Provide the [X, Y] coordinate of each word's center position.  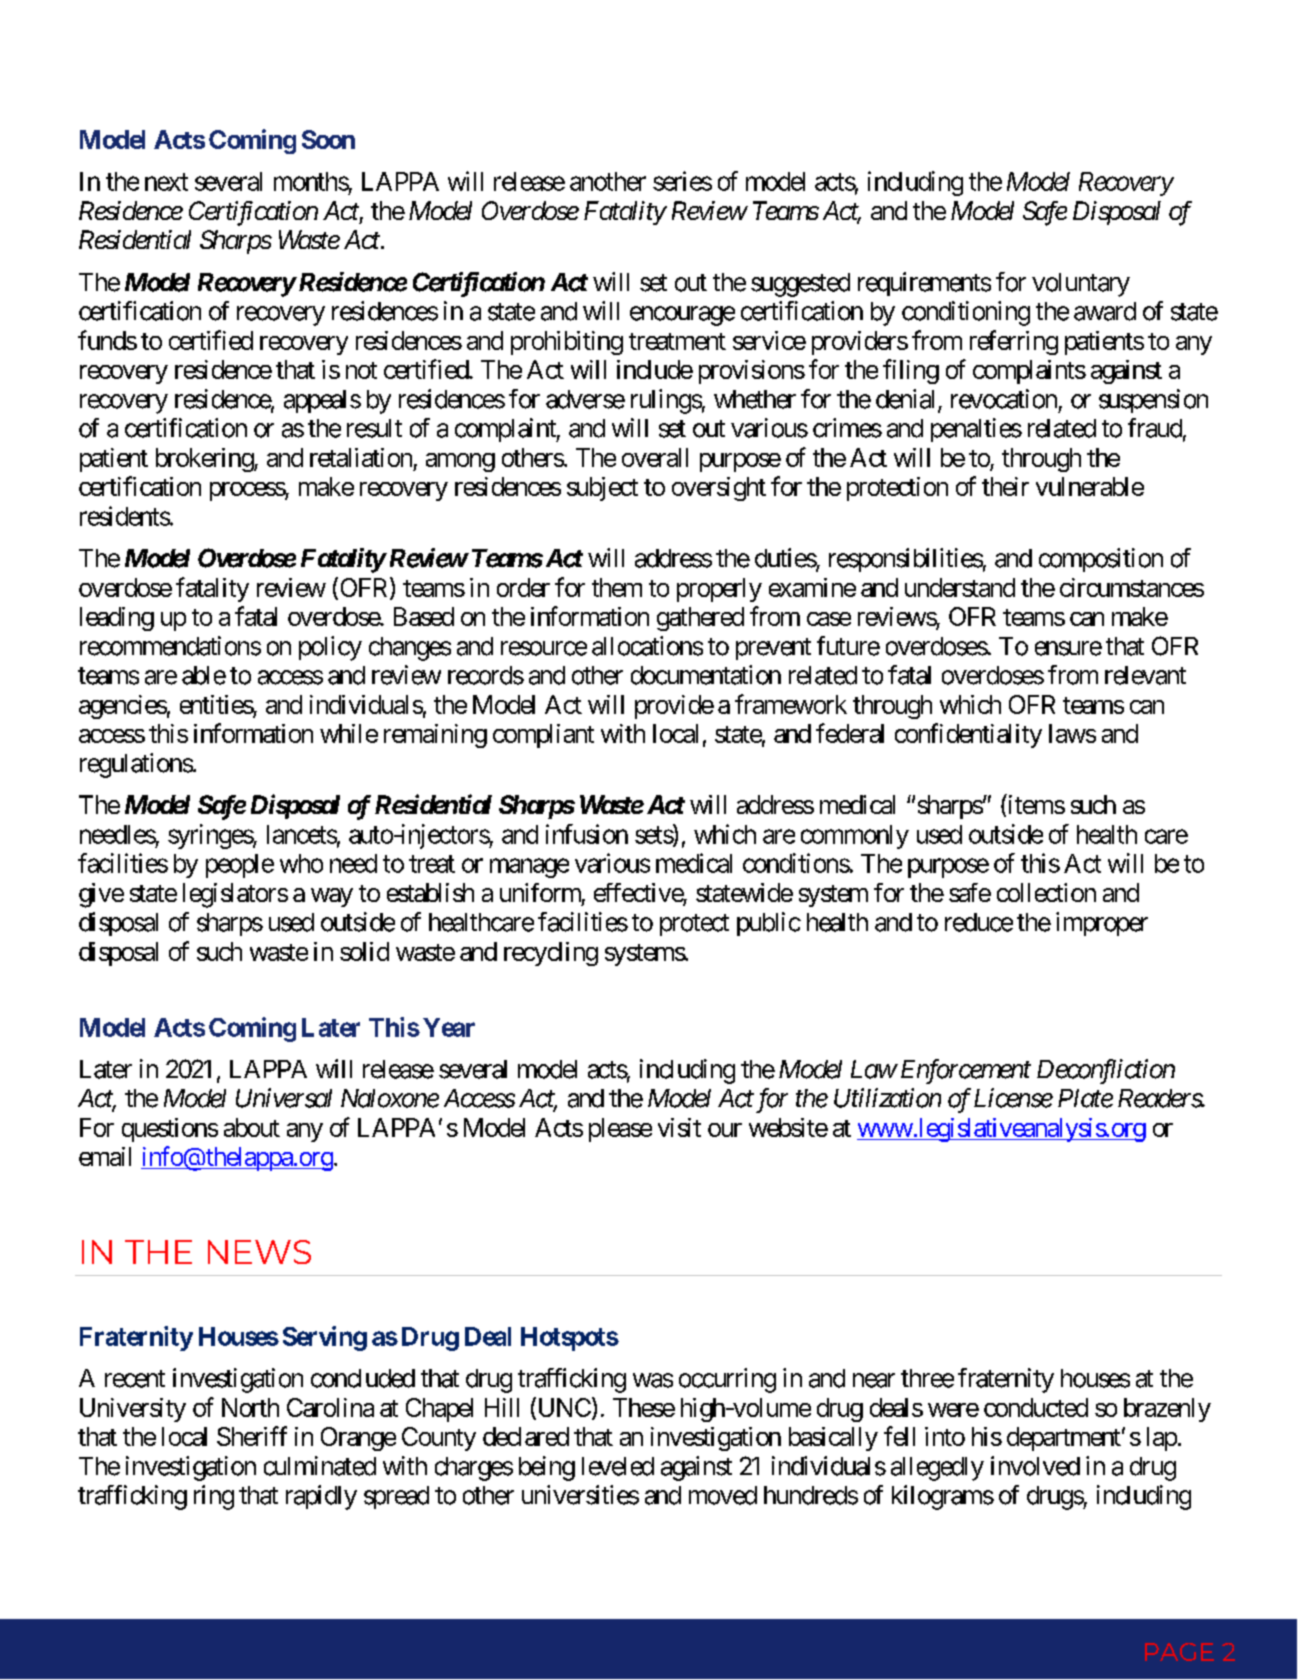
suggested [800, 285]
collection [1046, 892]
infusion [587, 834]
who [301, 863]
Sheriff [252, 1436]
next [166, 182]
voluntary [1081, 285]
